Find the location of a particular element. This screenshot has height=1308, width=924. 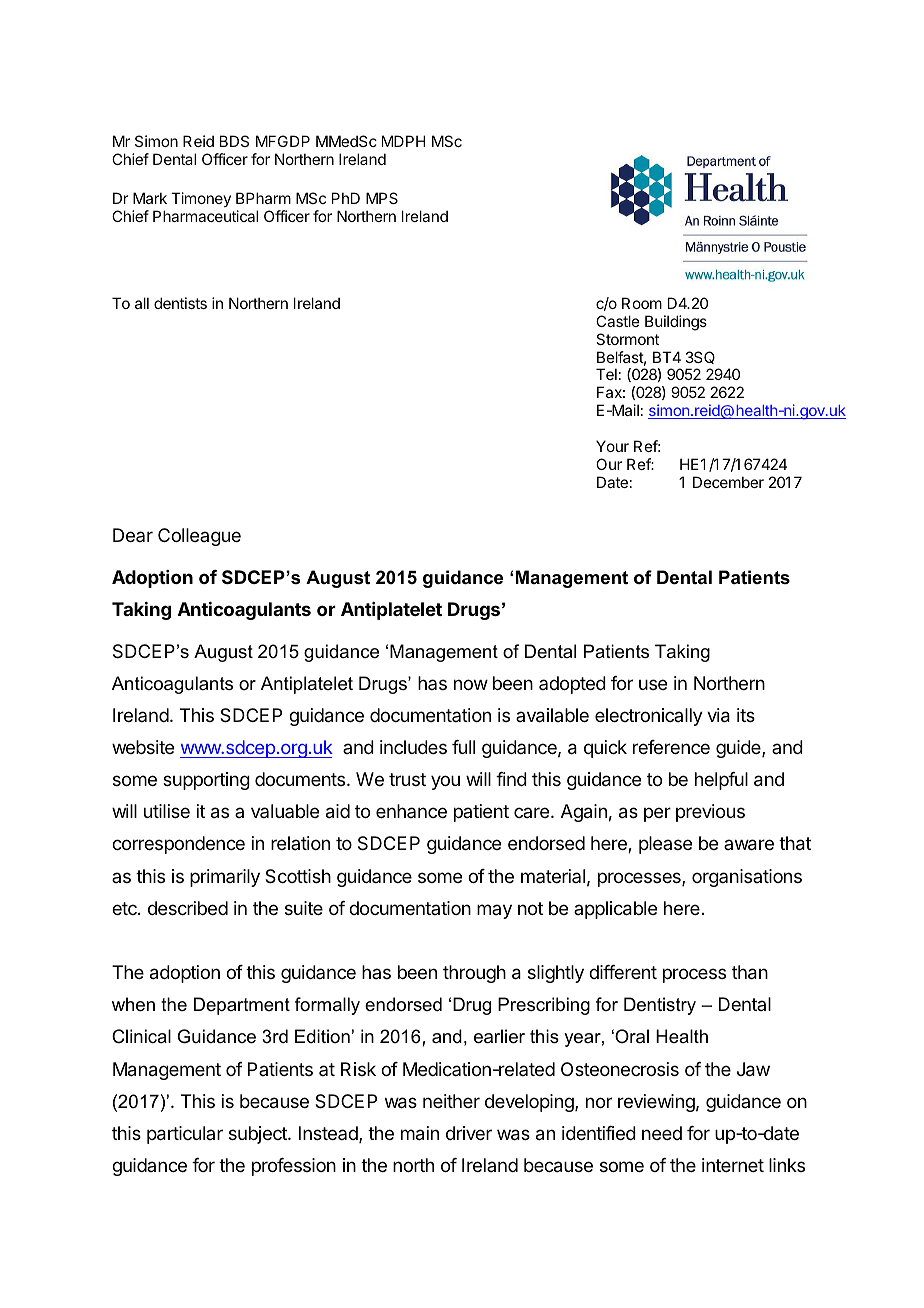

now is located at coordinates (471, 684).
